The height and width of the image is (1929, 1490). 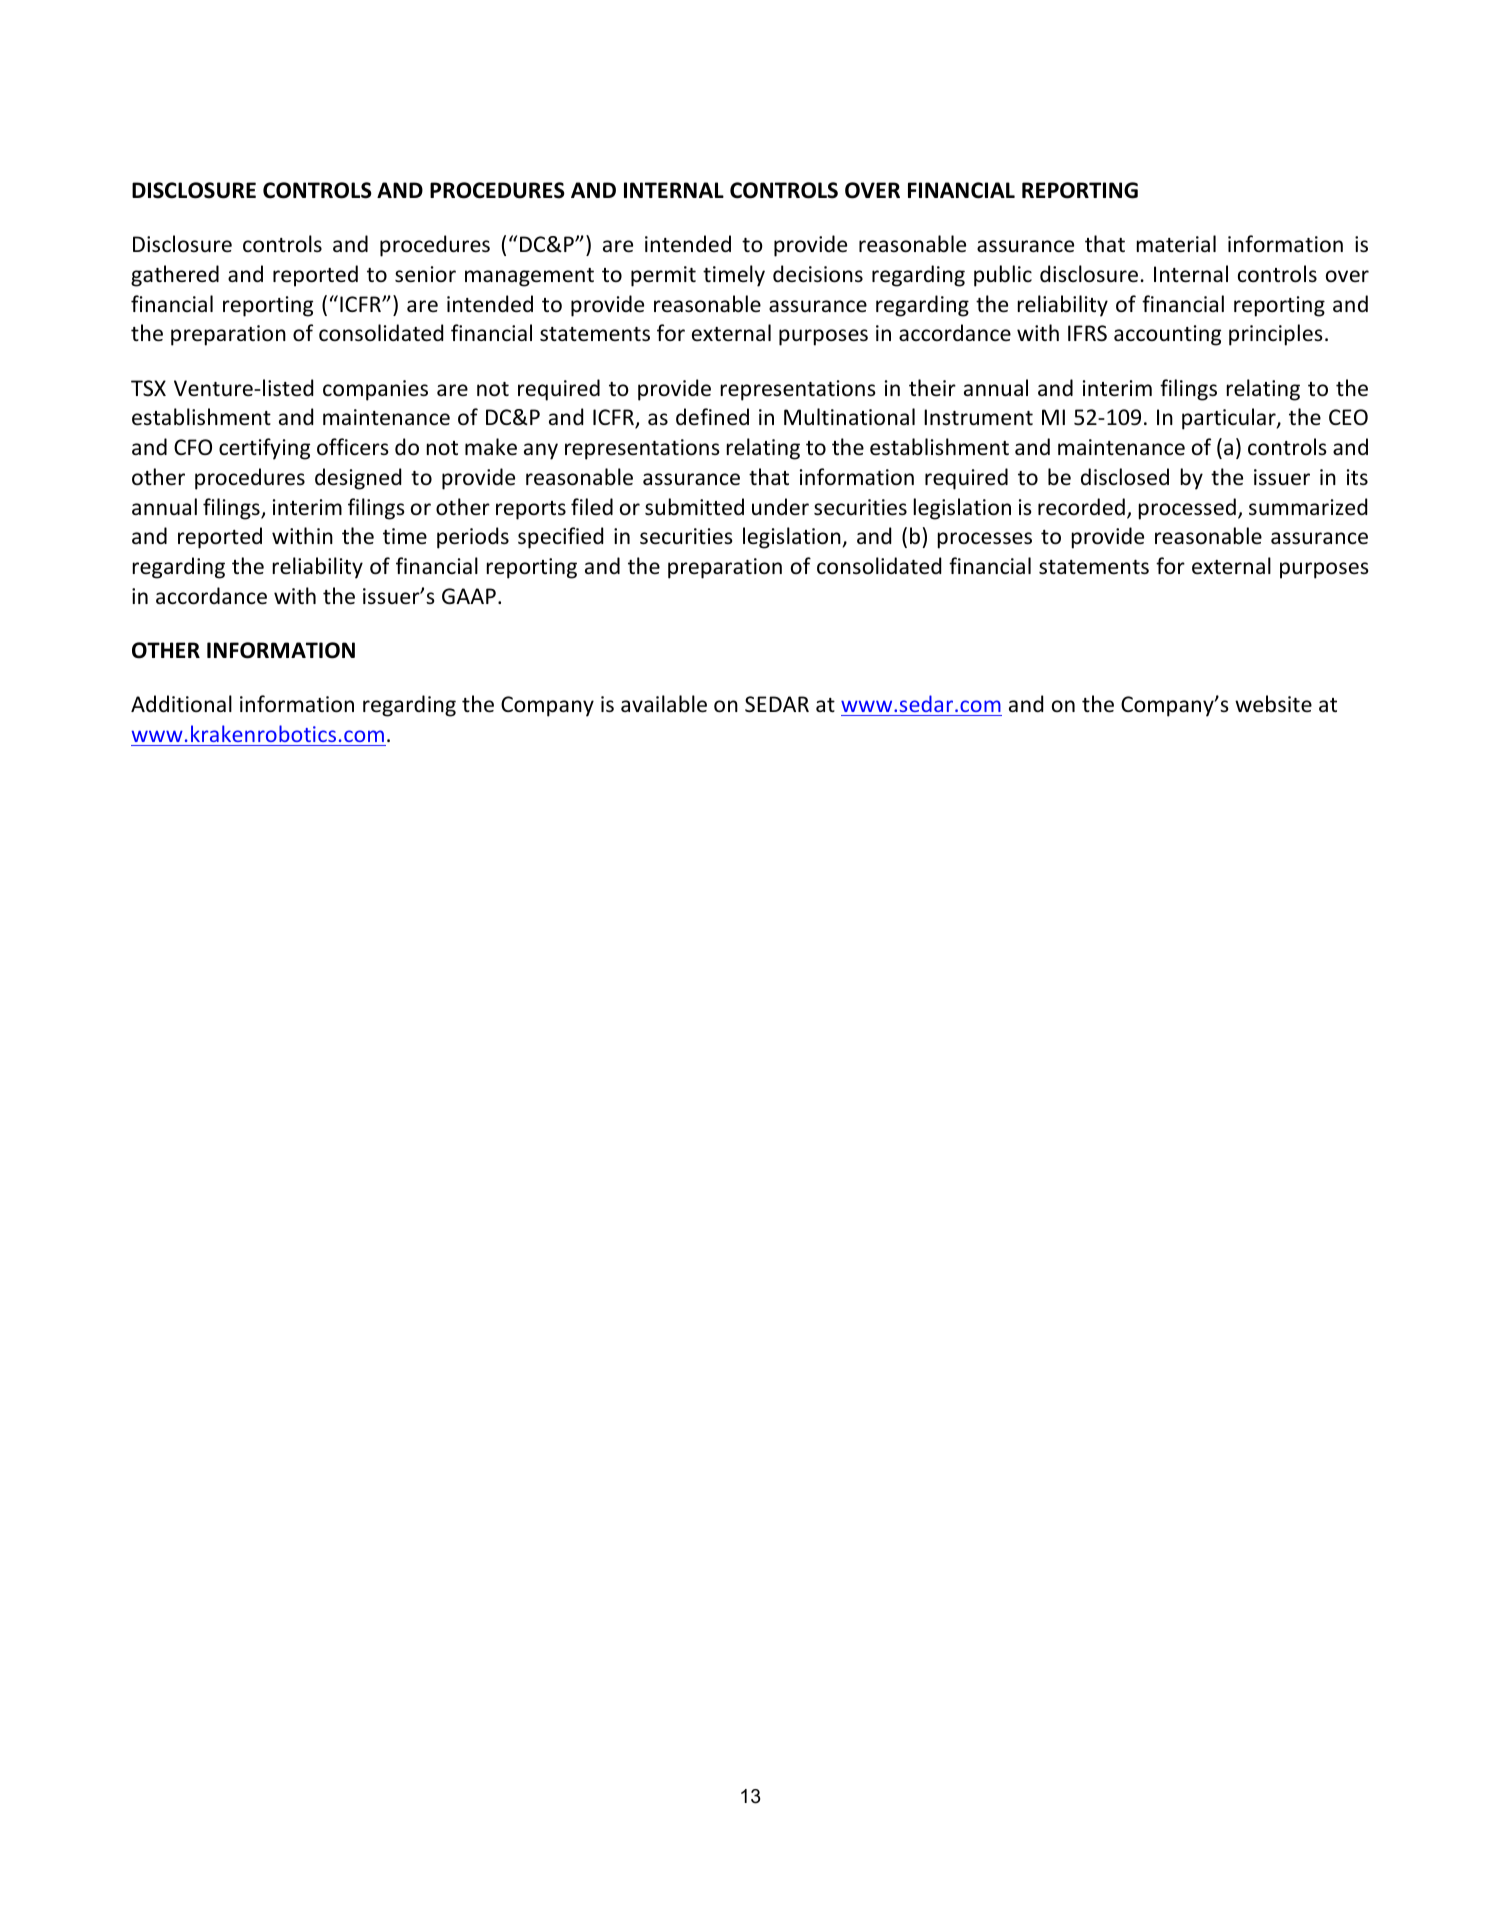 I want to click on defined, so click(x=712, y=417).
